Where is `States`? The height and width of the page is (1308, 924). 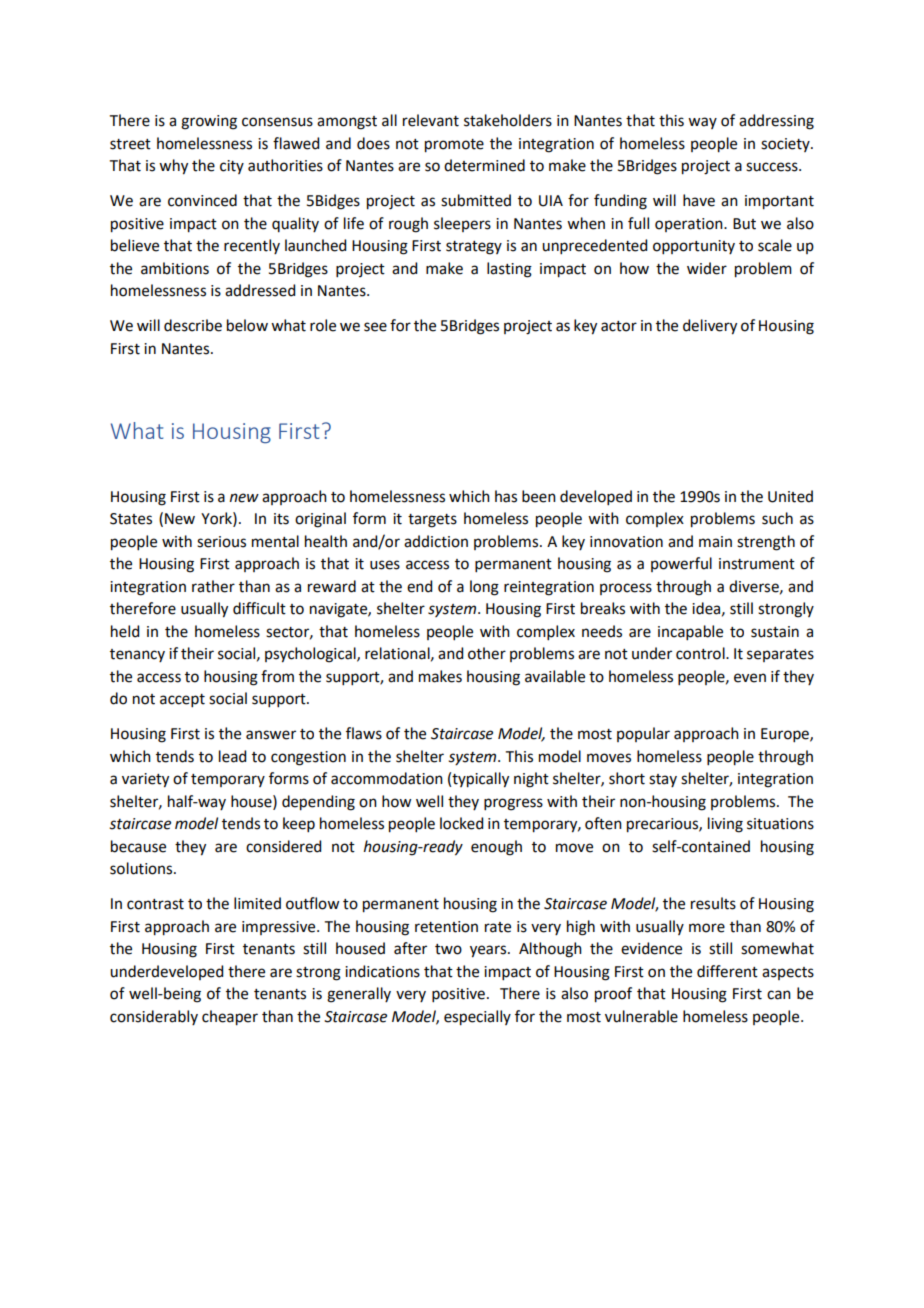
States is located at coordinates (131, 519).
